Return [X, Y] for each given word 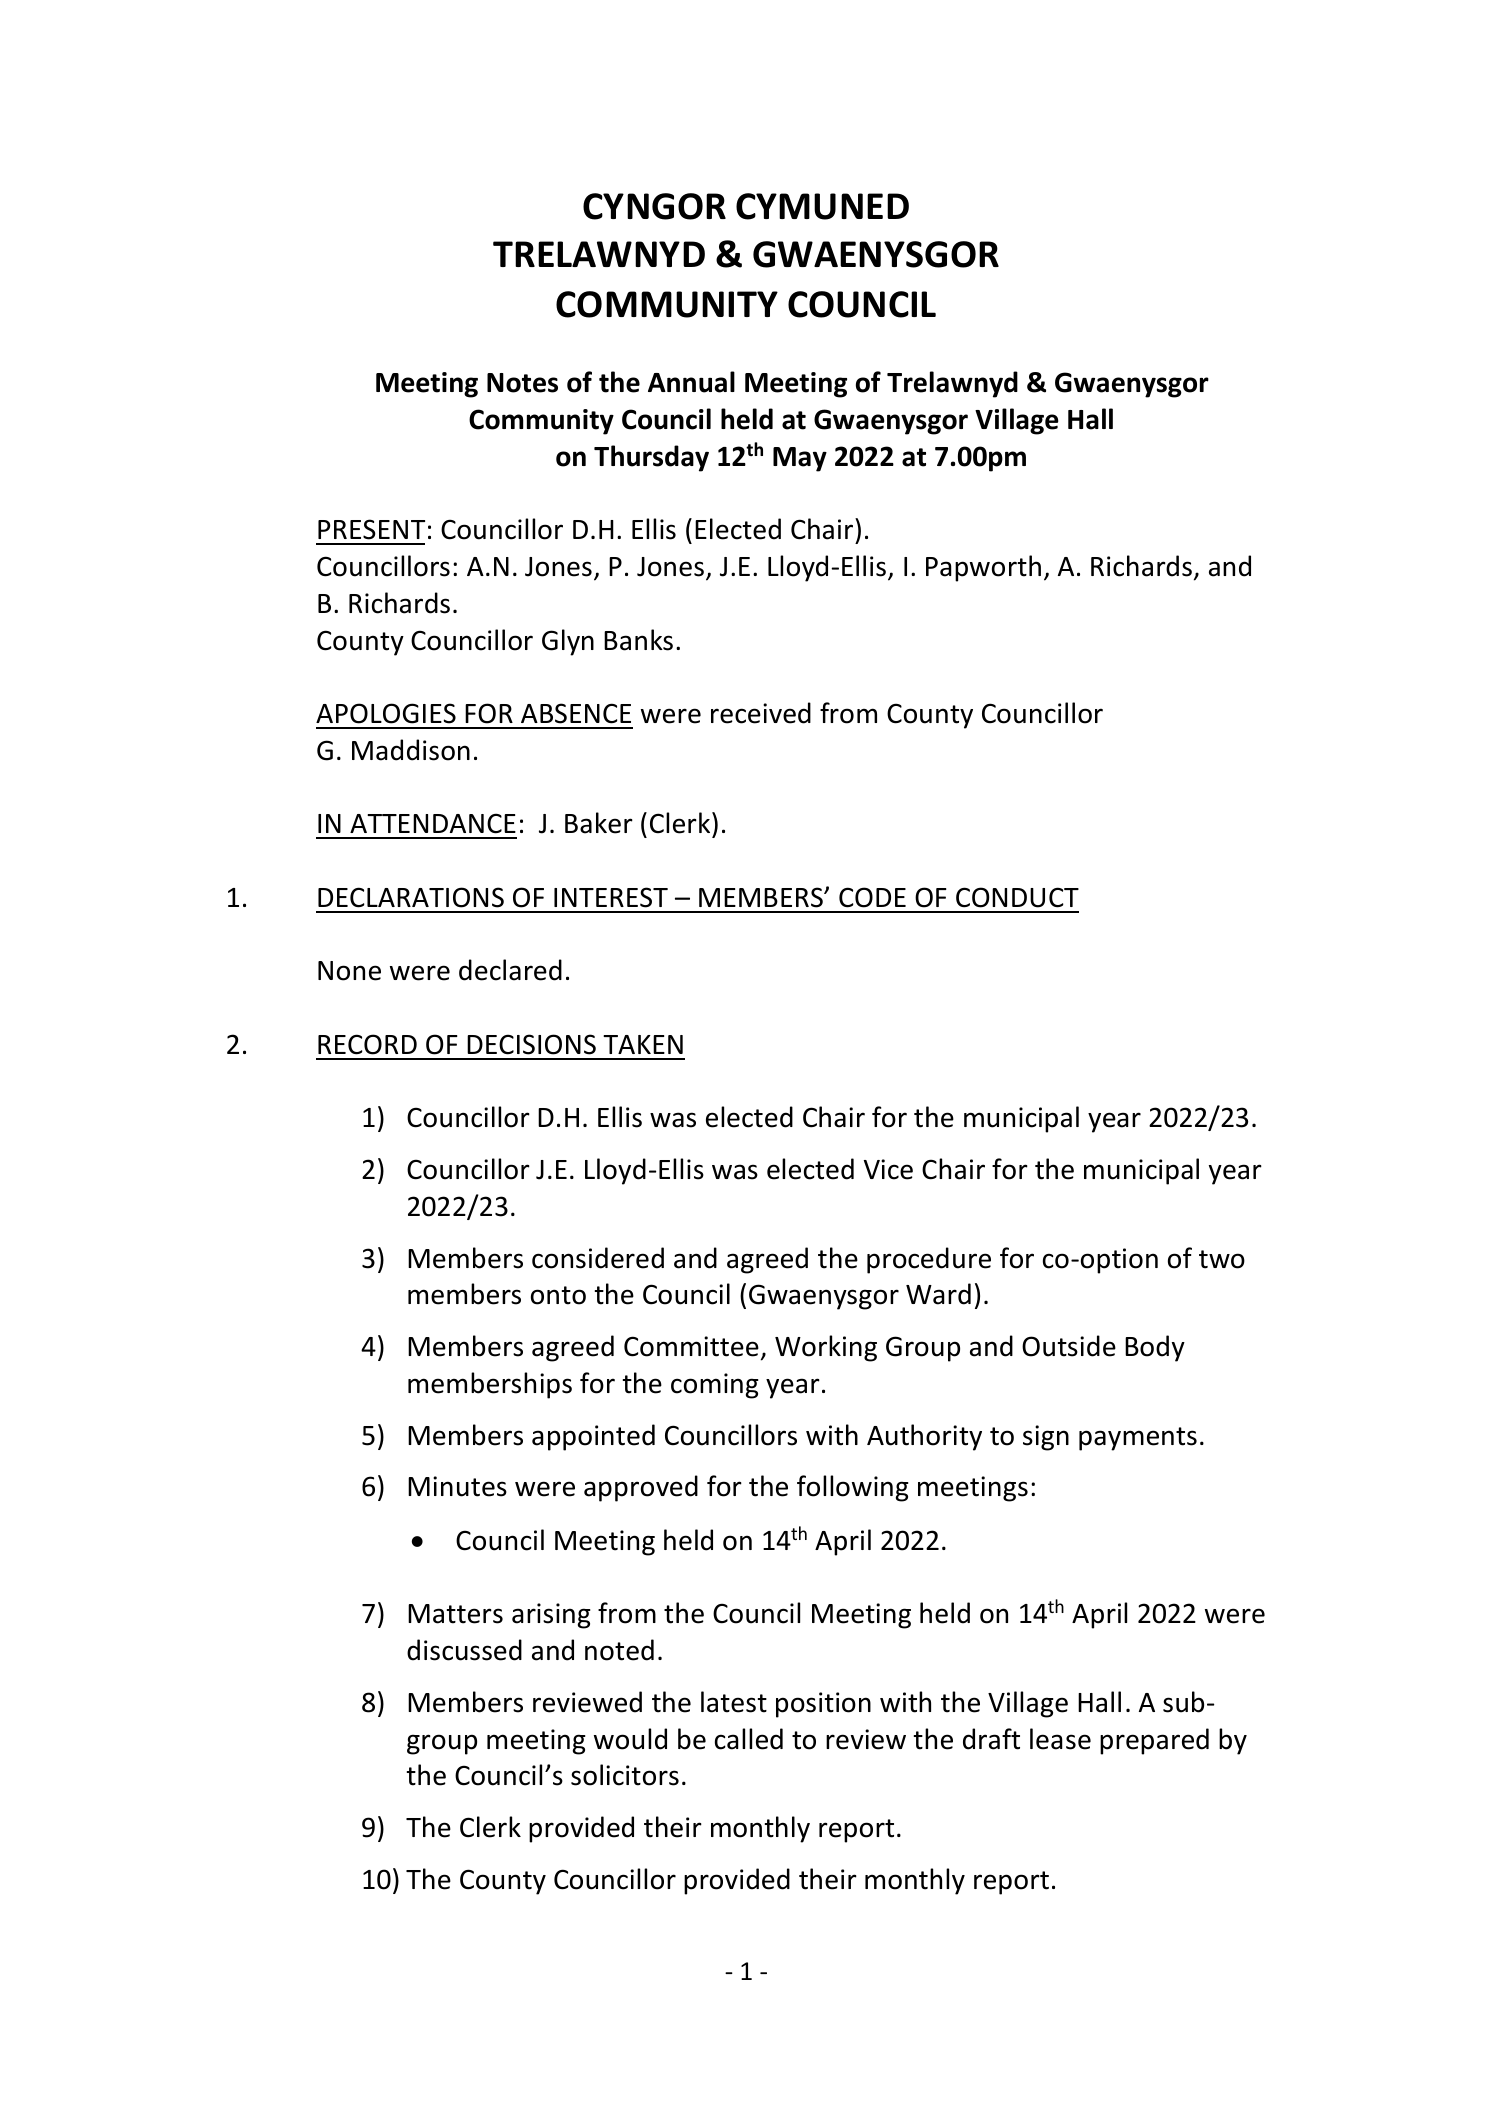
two [1222, 1259]
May [800, 459]
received [761, 713]
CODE [872, 897]
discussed [464, 1650]
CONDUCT [1017, 897]
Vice [888, 1169]
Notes [522, 383]
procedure [929, 1260]
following [853, 1488]
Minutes [457, 1486]
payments [1138, 1439]
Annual [691, 382]
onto [558, 1295]
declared [510, 970]
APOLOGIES [386, 713]
